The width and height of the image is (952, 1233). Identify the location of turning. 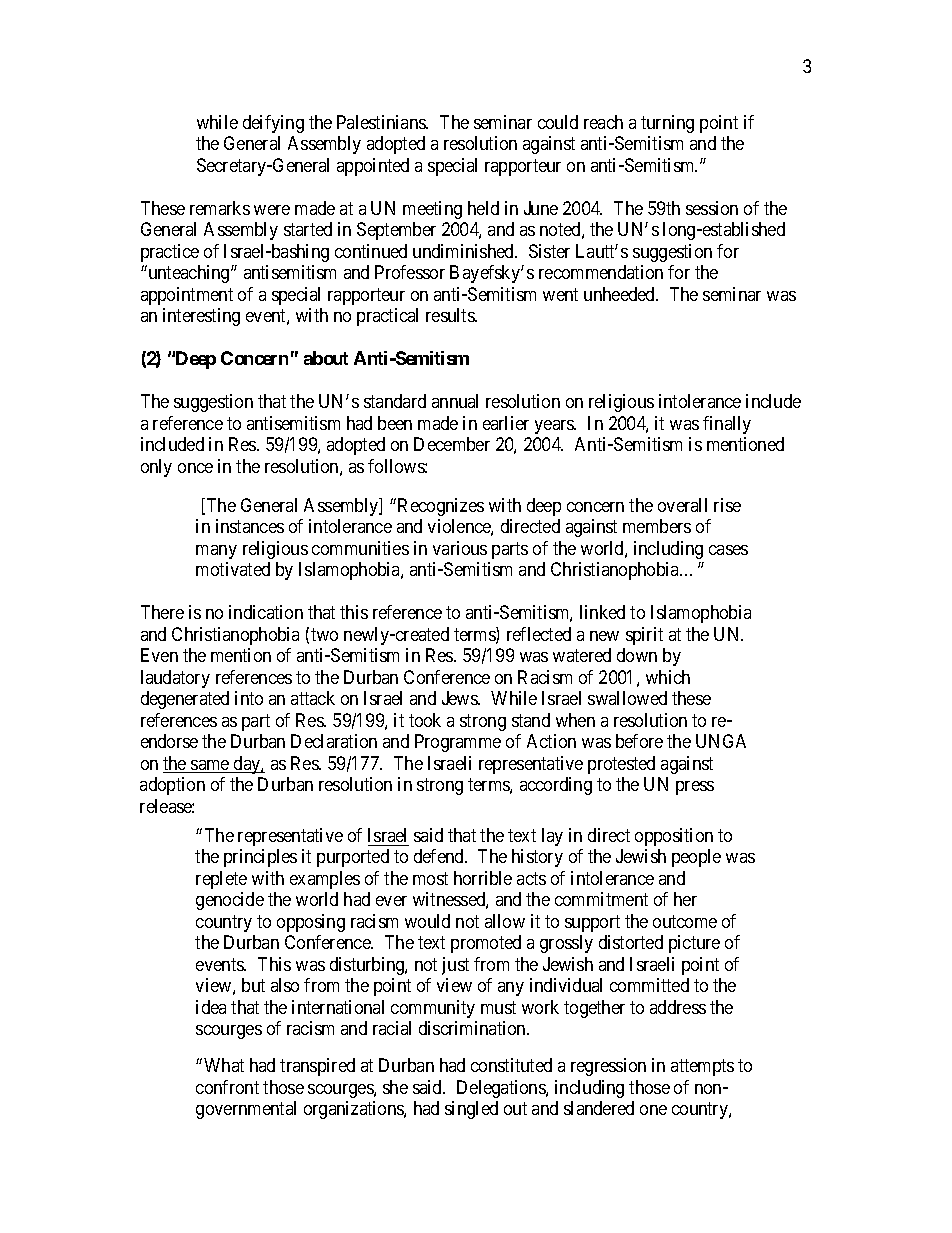
(667, 124).
